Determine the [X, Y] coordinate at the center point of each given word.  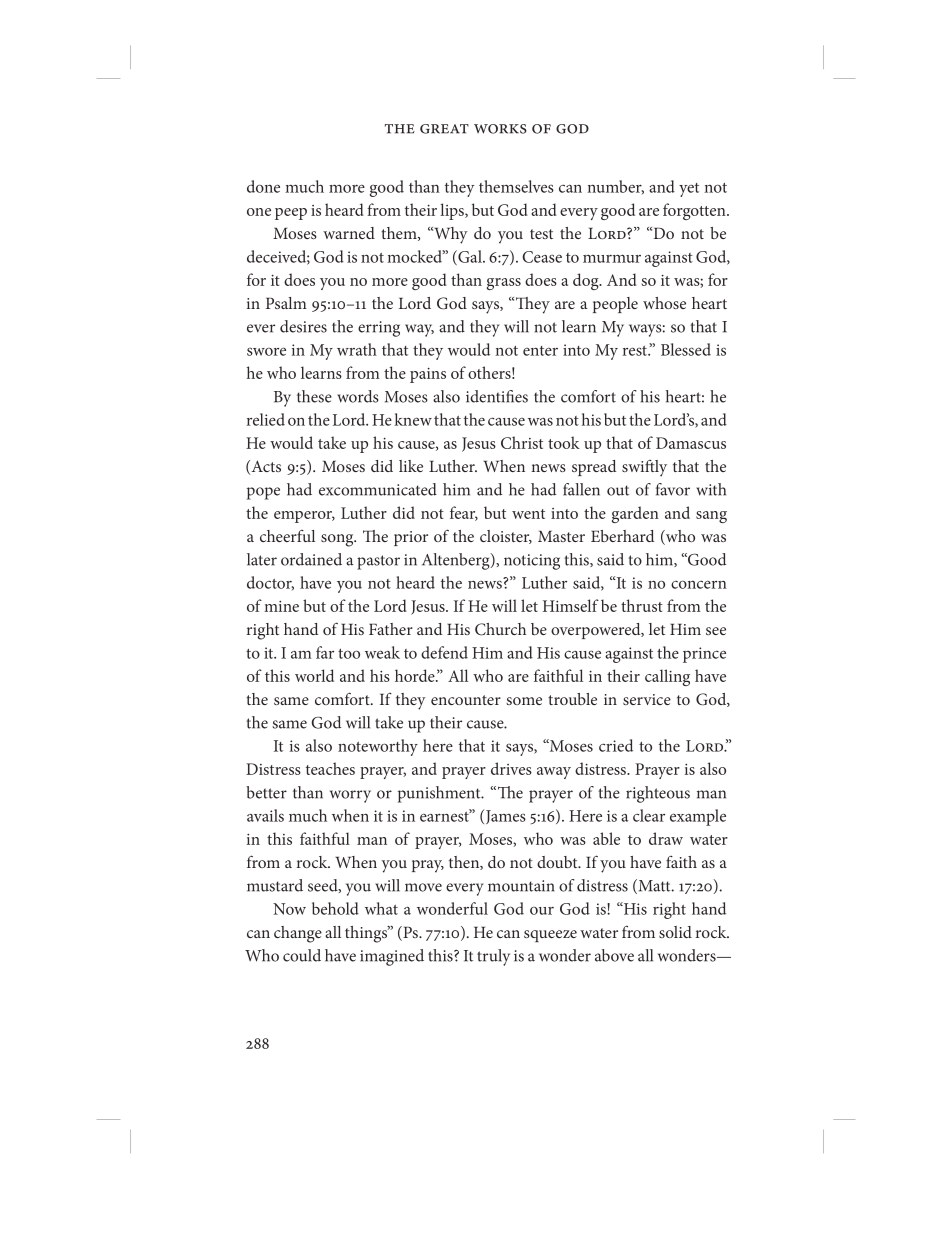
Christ [522, 442]
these [314, 396]
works [500, 129]
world [314, 675]
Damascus [691, 443]
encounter [466, 700]
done [263, 186]
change [298, 934]
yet [689, 190]
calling [667, 677]
